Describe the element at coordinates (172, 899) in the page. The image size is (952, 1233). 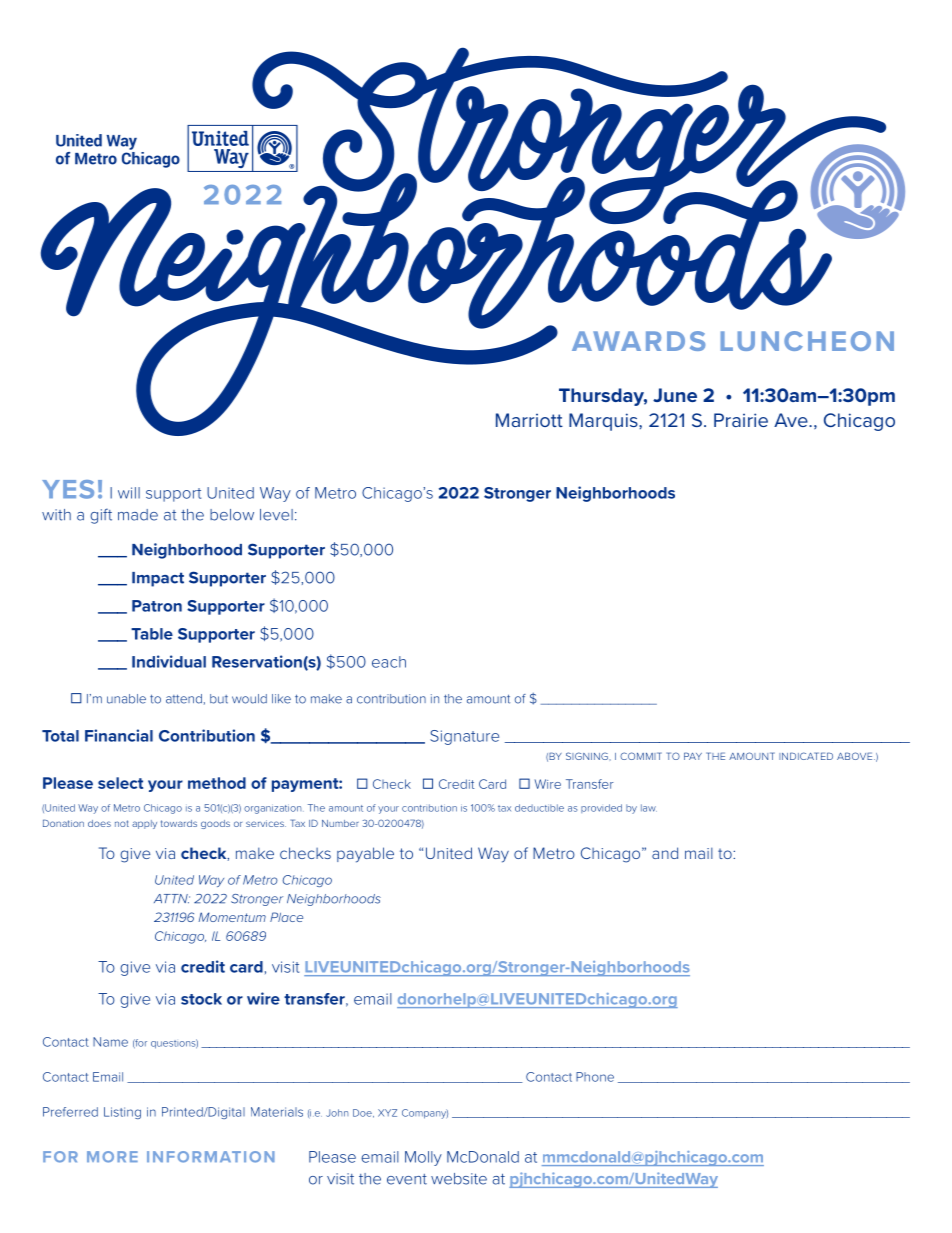
I see `ATTN` at that location.
